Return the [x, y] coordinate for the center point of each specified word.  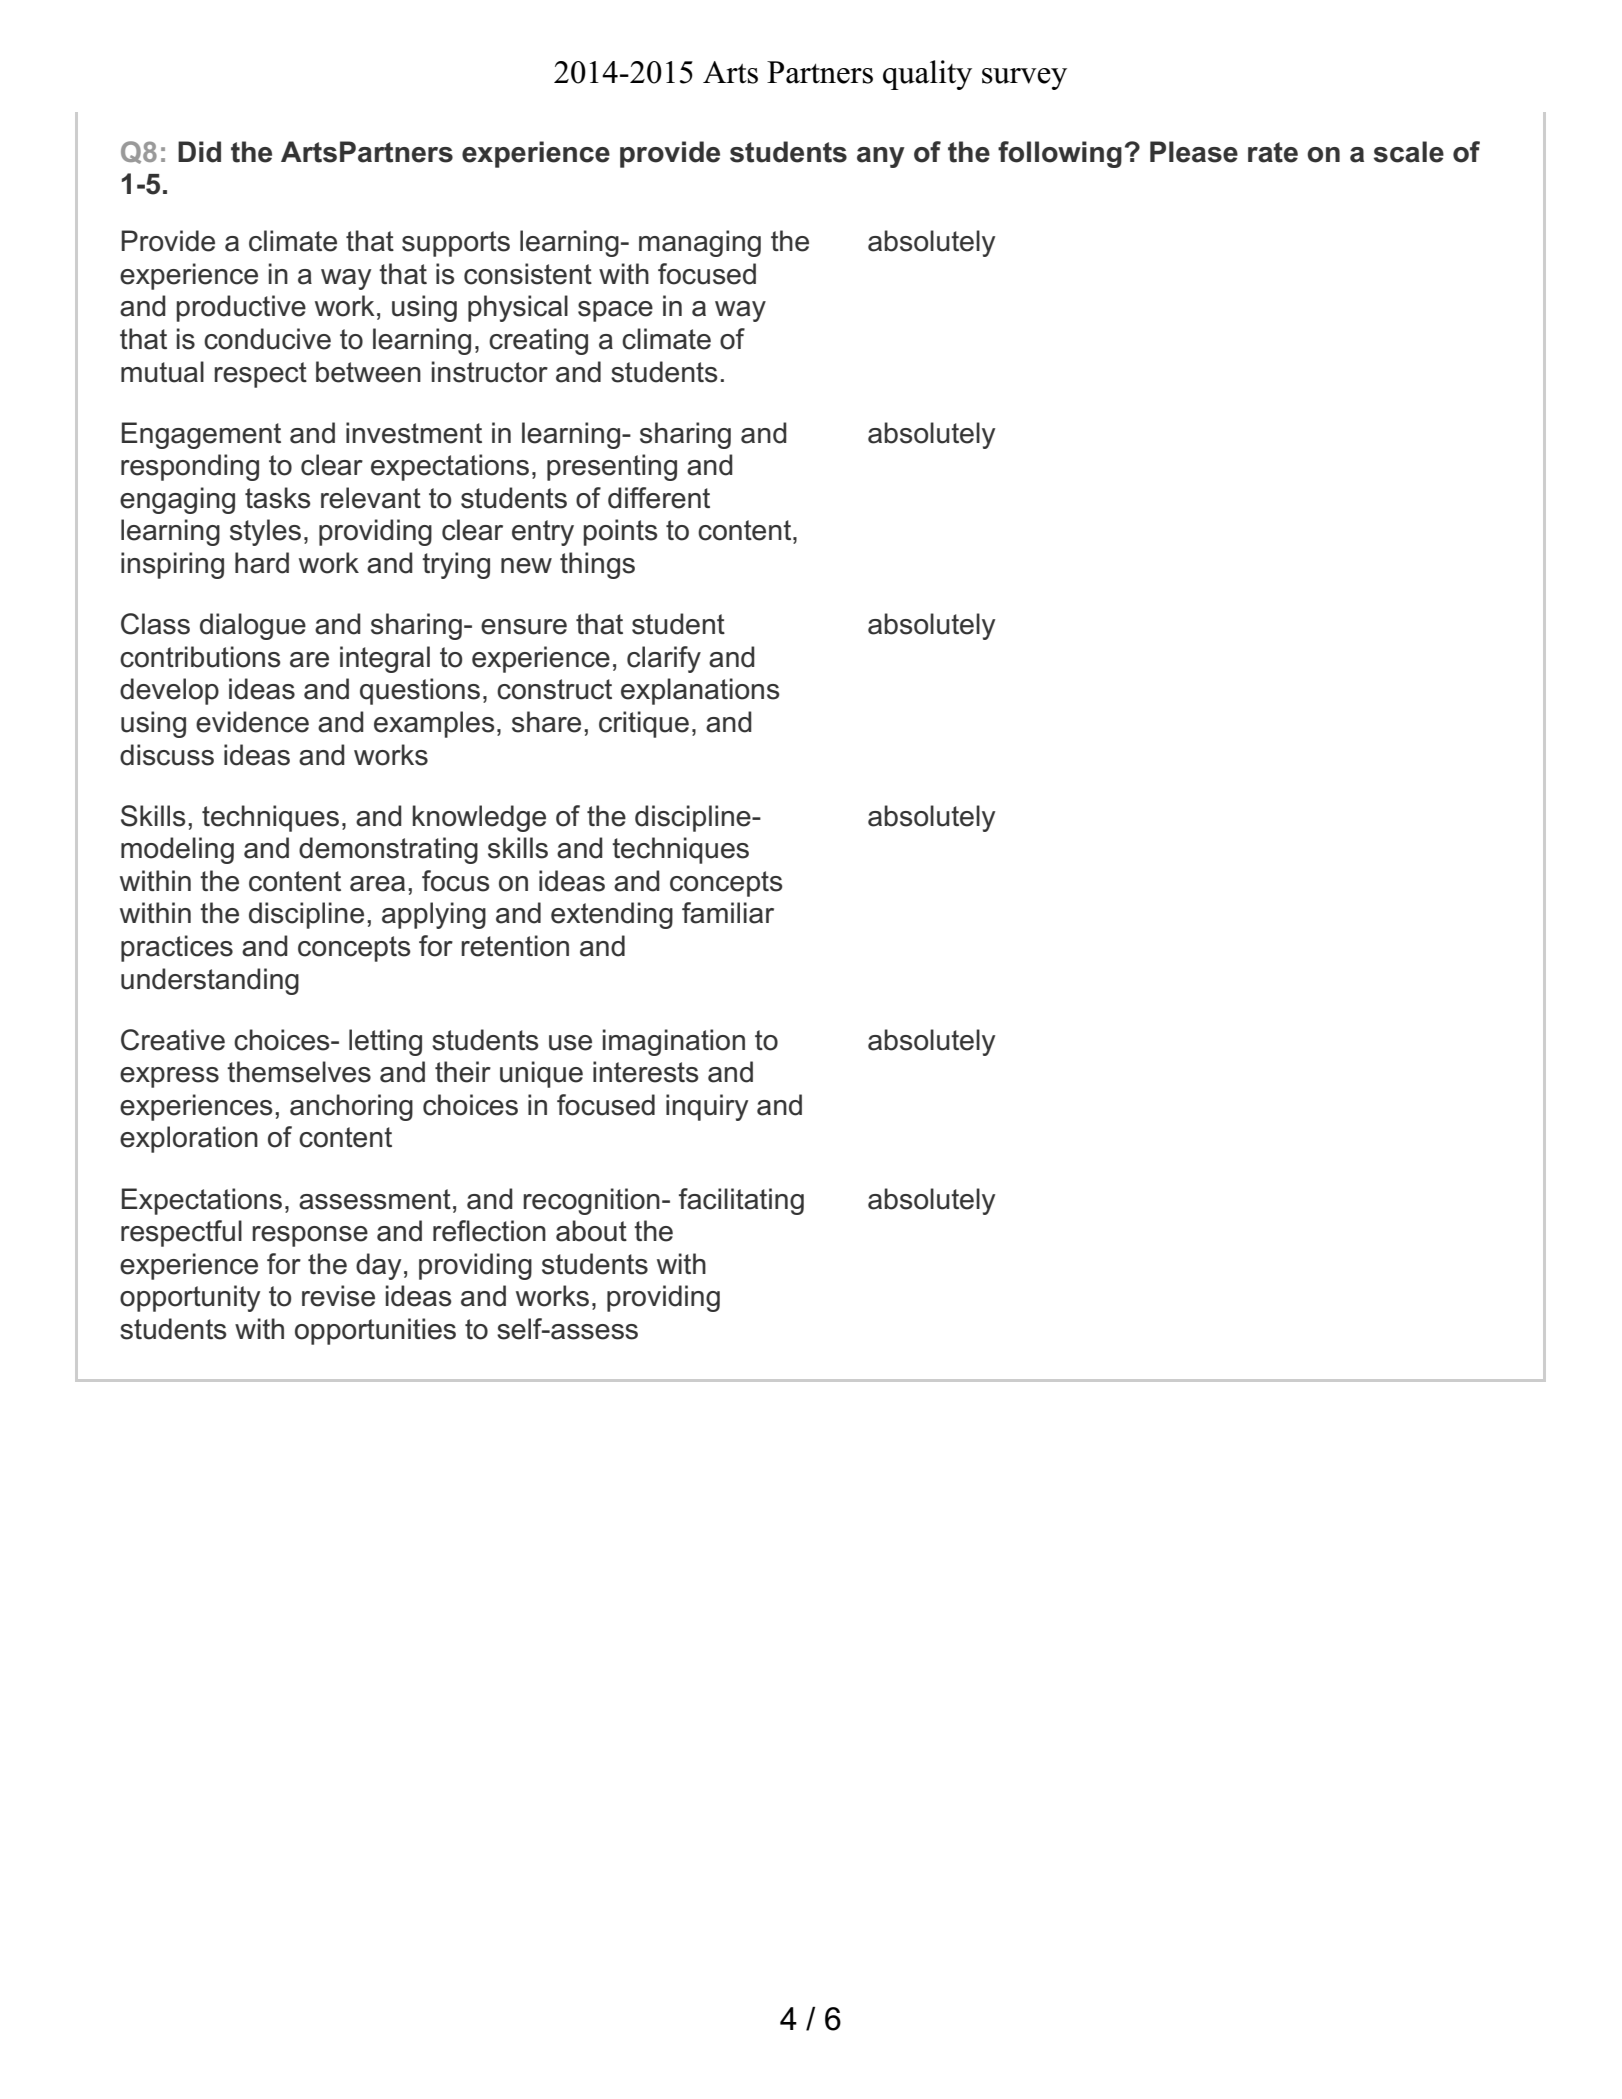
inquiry [707, 1107]
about [591, 1231]
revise [338, 1296]
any [881, 157]
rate [1273, 152]
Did [199, 152]
